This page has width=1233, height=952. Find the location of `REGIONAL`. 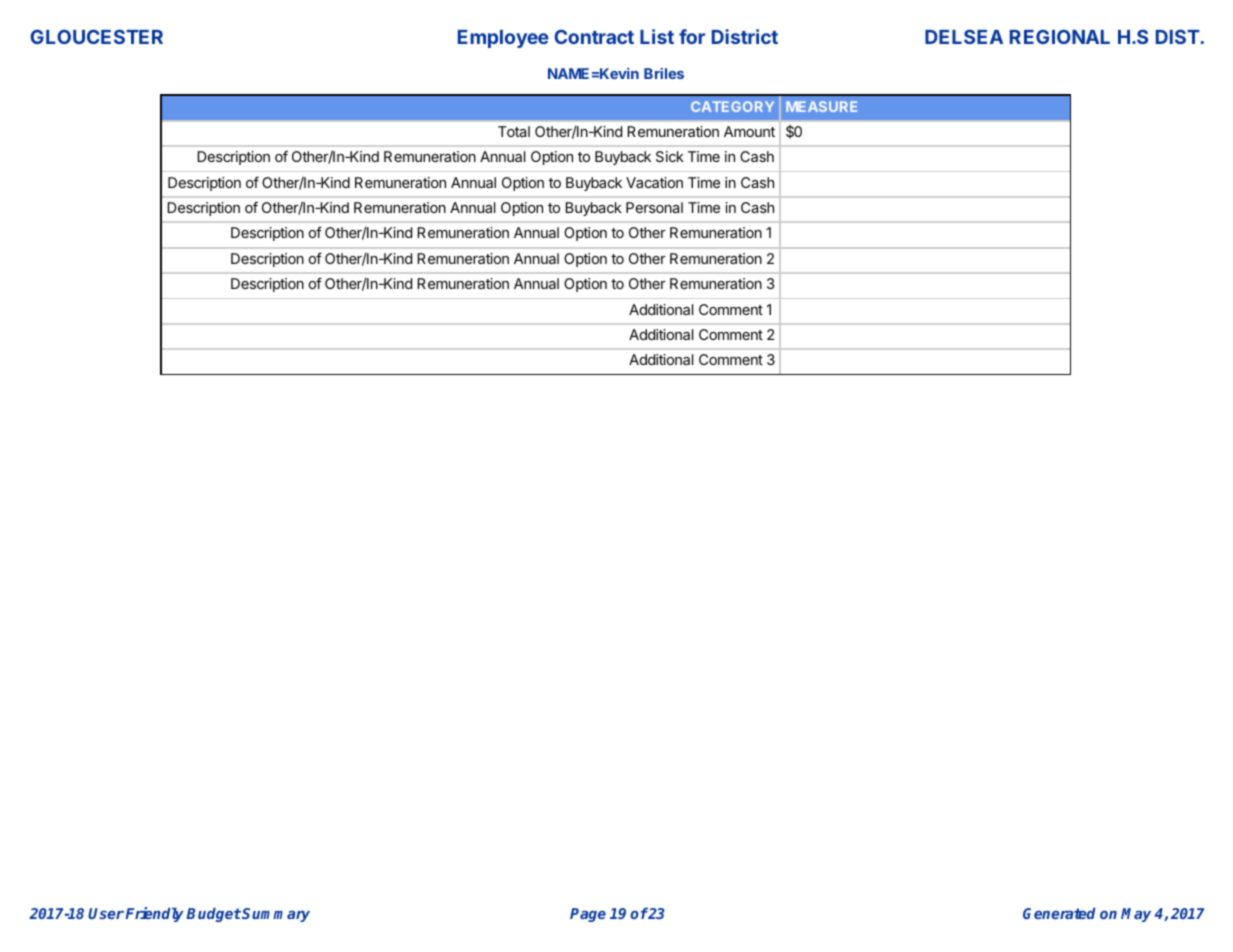

REGIONAL is located at coordinates (1060, 36).
